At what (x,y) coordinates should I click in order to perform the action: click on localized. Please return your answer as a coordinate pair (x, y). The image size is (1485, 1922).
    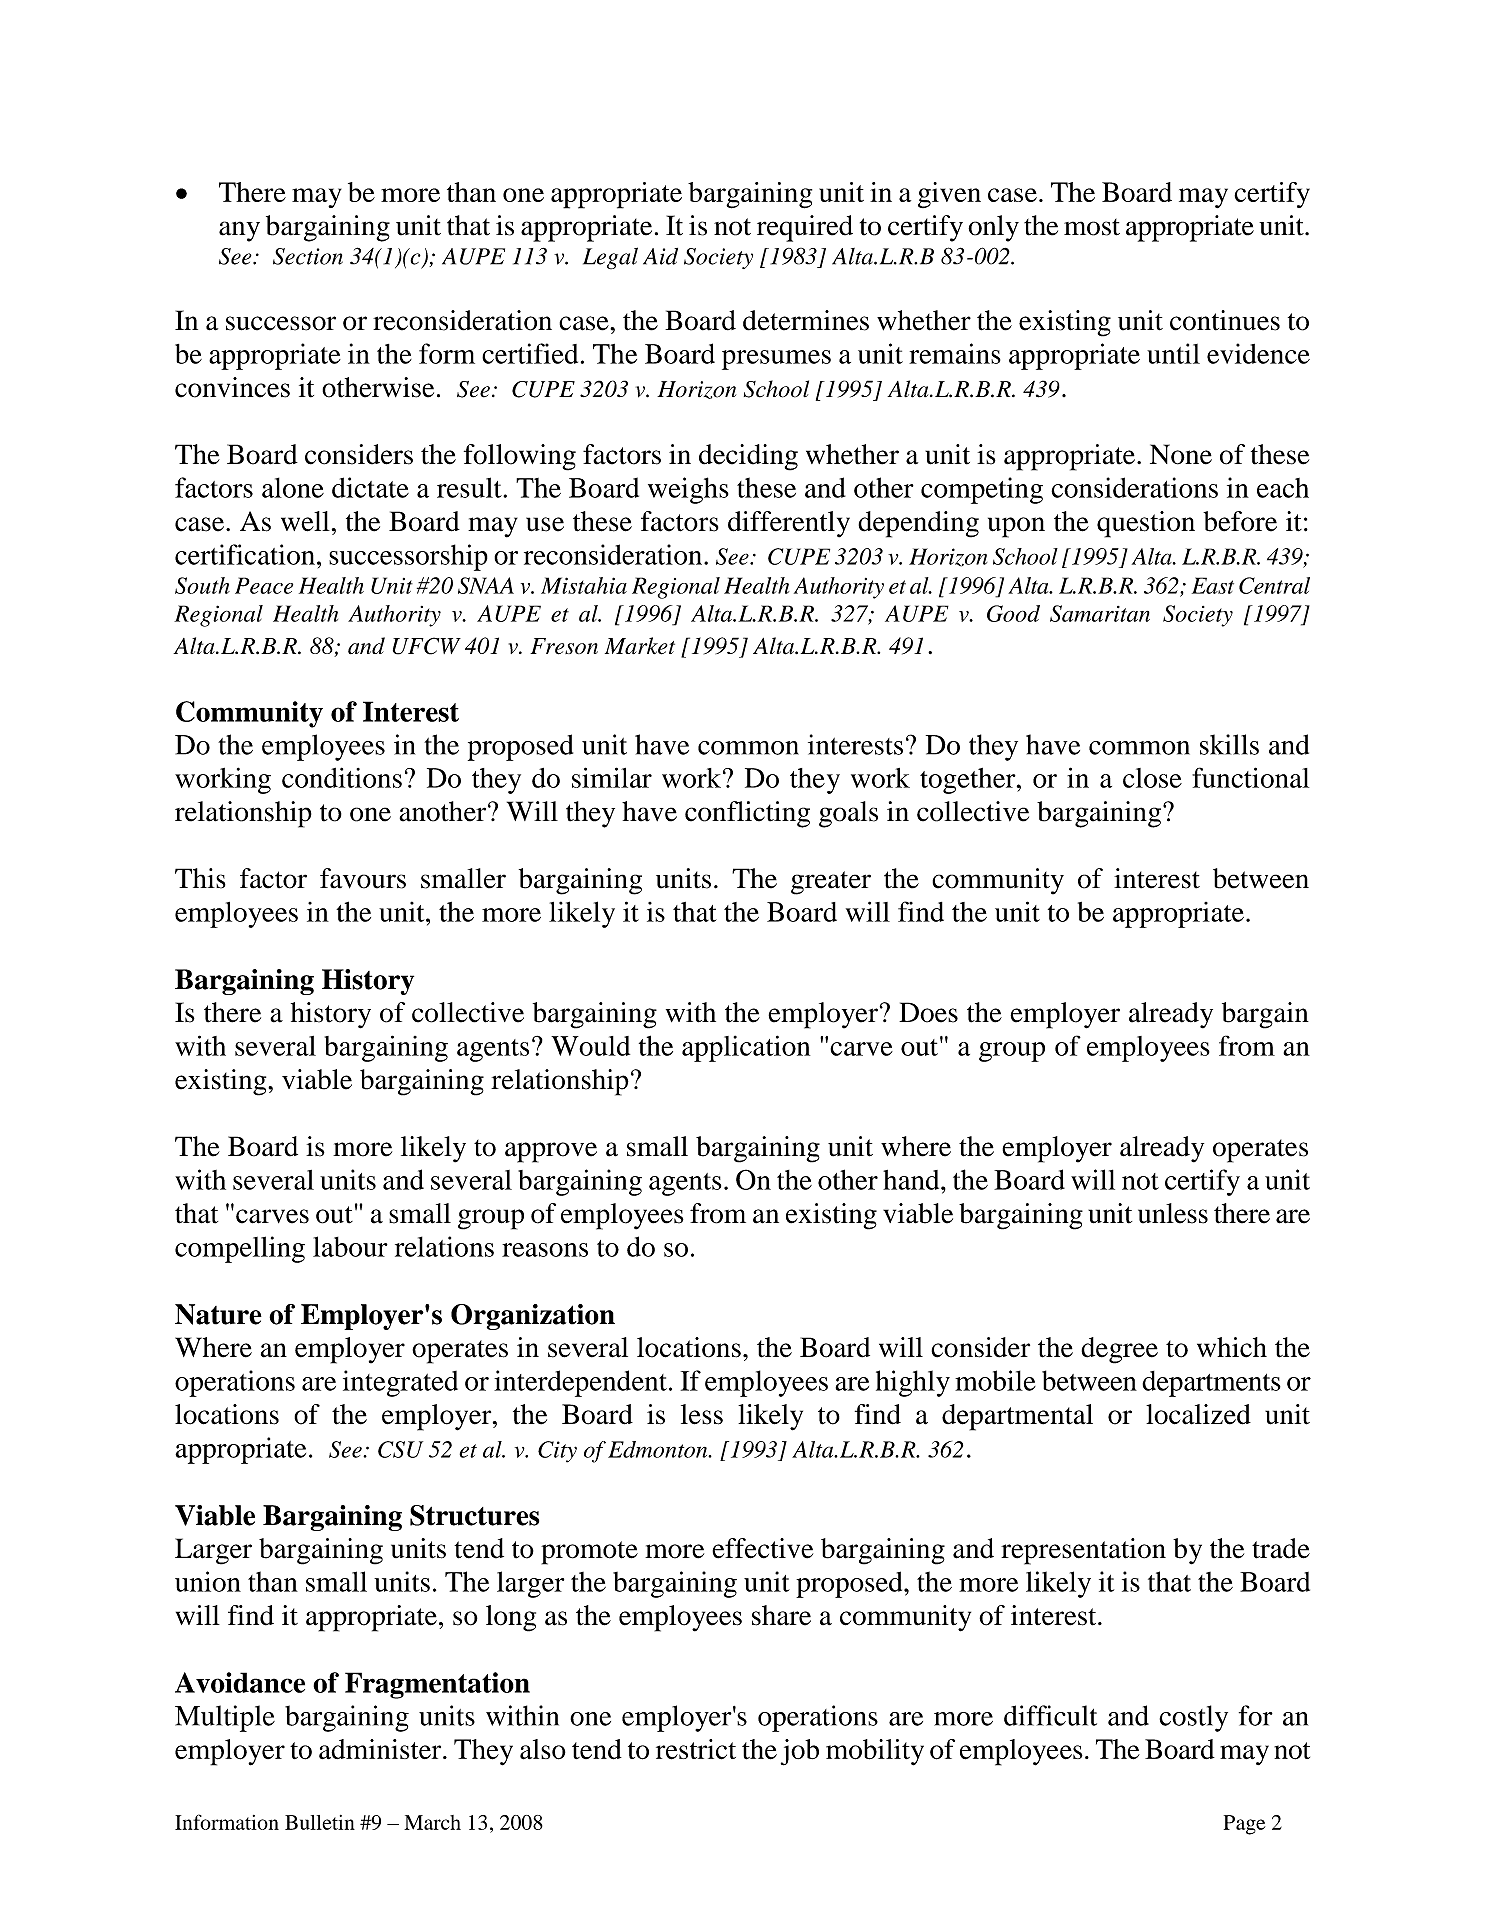
    Looking at the image, I should click on (1198, 1414).
